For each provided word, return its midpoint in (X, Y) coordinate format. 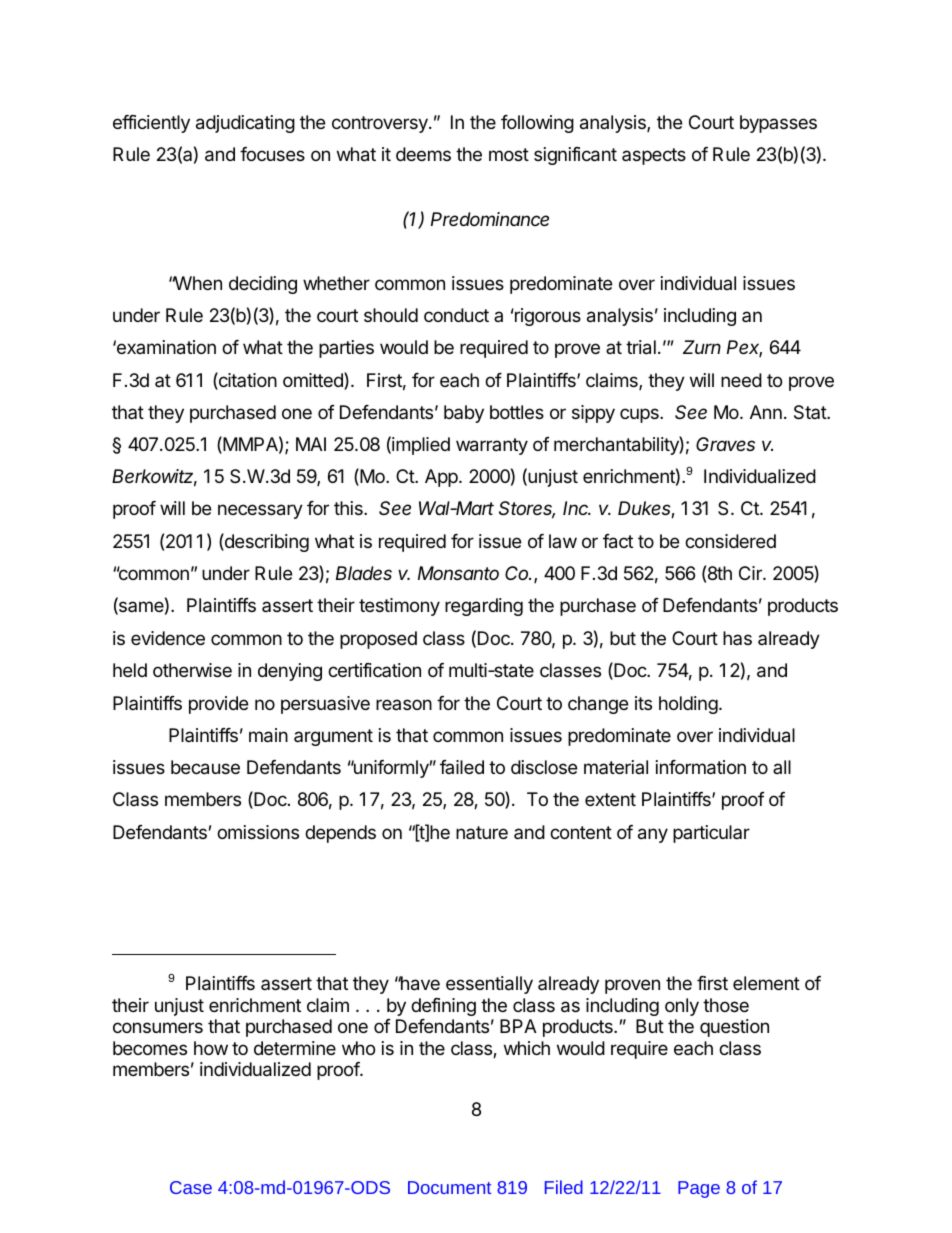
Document (449, 1187)
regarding (484, 607)
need (741, 380)
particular (711, 834)
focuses (272, 154)
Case (191, 1187)
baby (464, 414)
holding (688, 705)
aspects (654, 156)
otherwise (192, 670)
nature (482, 832)
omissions (258, 832)
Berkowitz (154, 477)
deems (423, 154)
